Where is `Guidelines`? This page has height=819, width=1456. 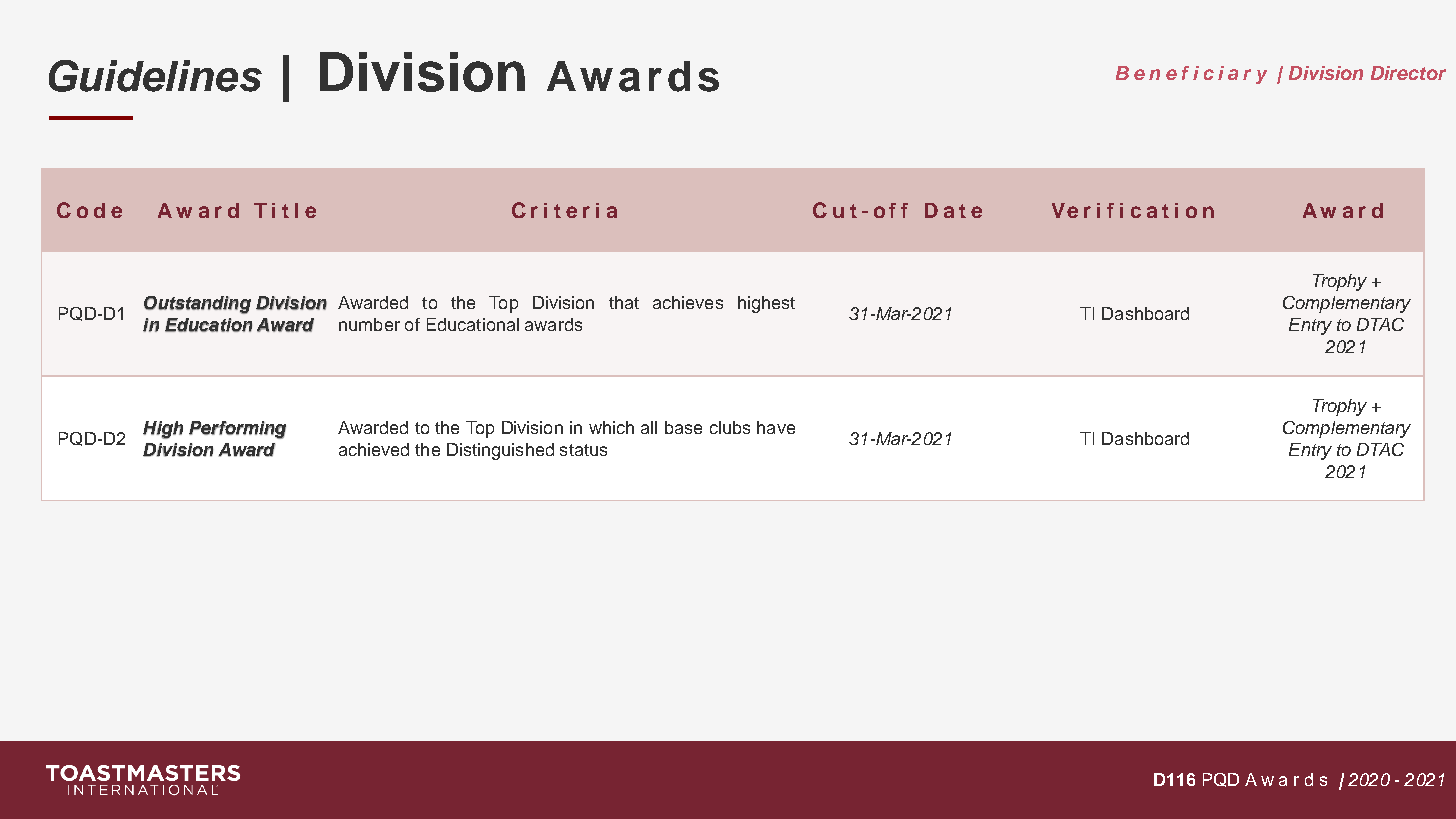 Guidelines is located at coordinates (155, 76).
